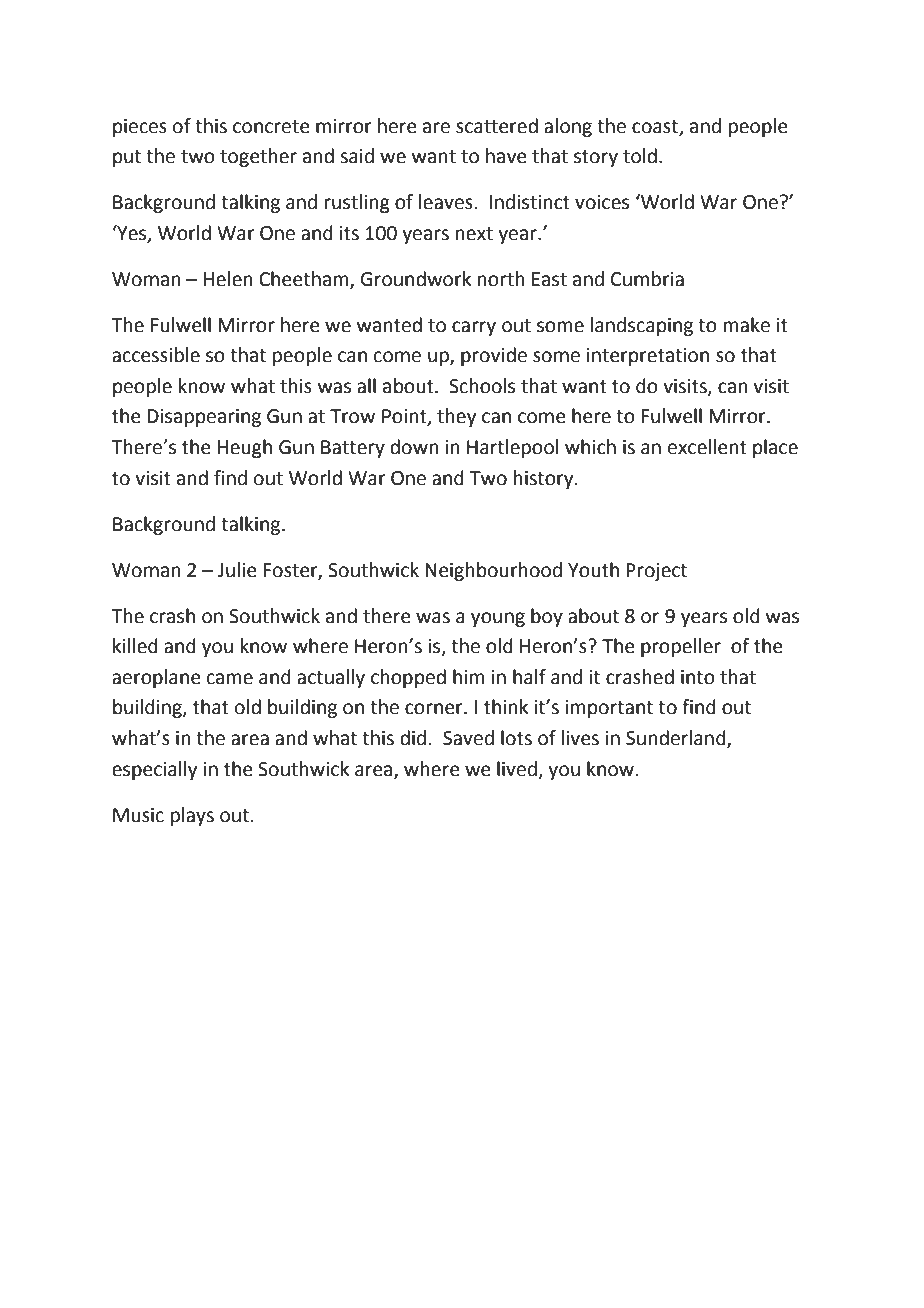 Image resolution: width=924 pixels, height=1308 pixels. Describe the element at coordinates (647, 279) in the screenshot. I see `Cumbria` at that location.
